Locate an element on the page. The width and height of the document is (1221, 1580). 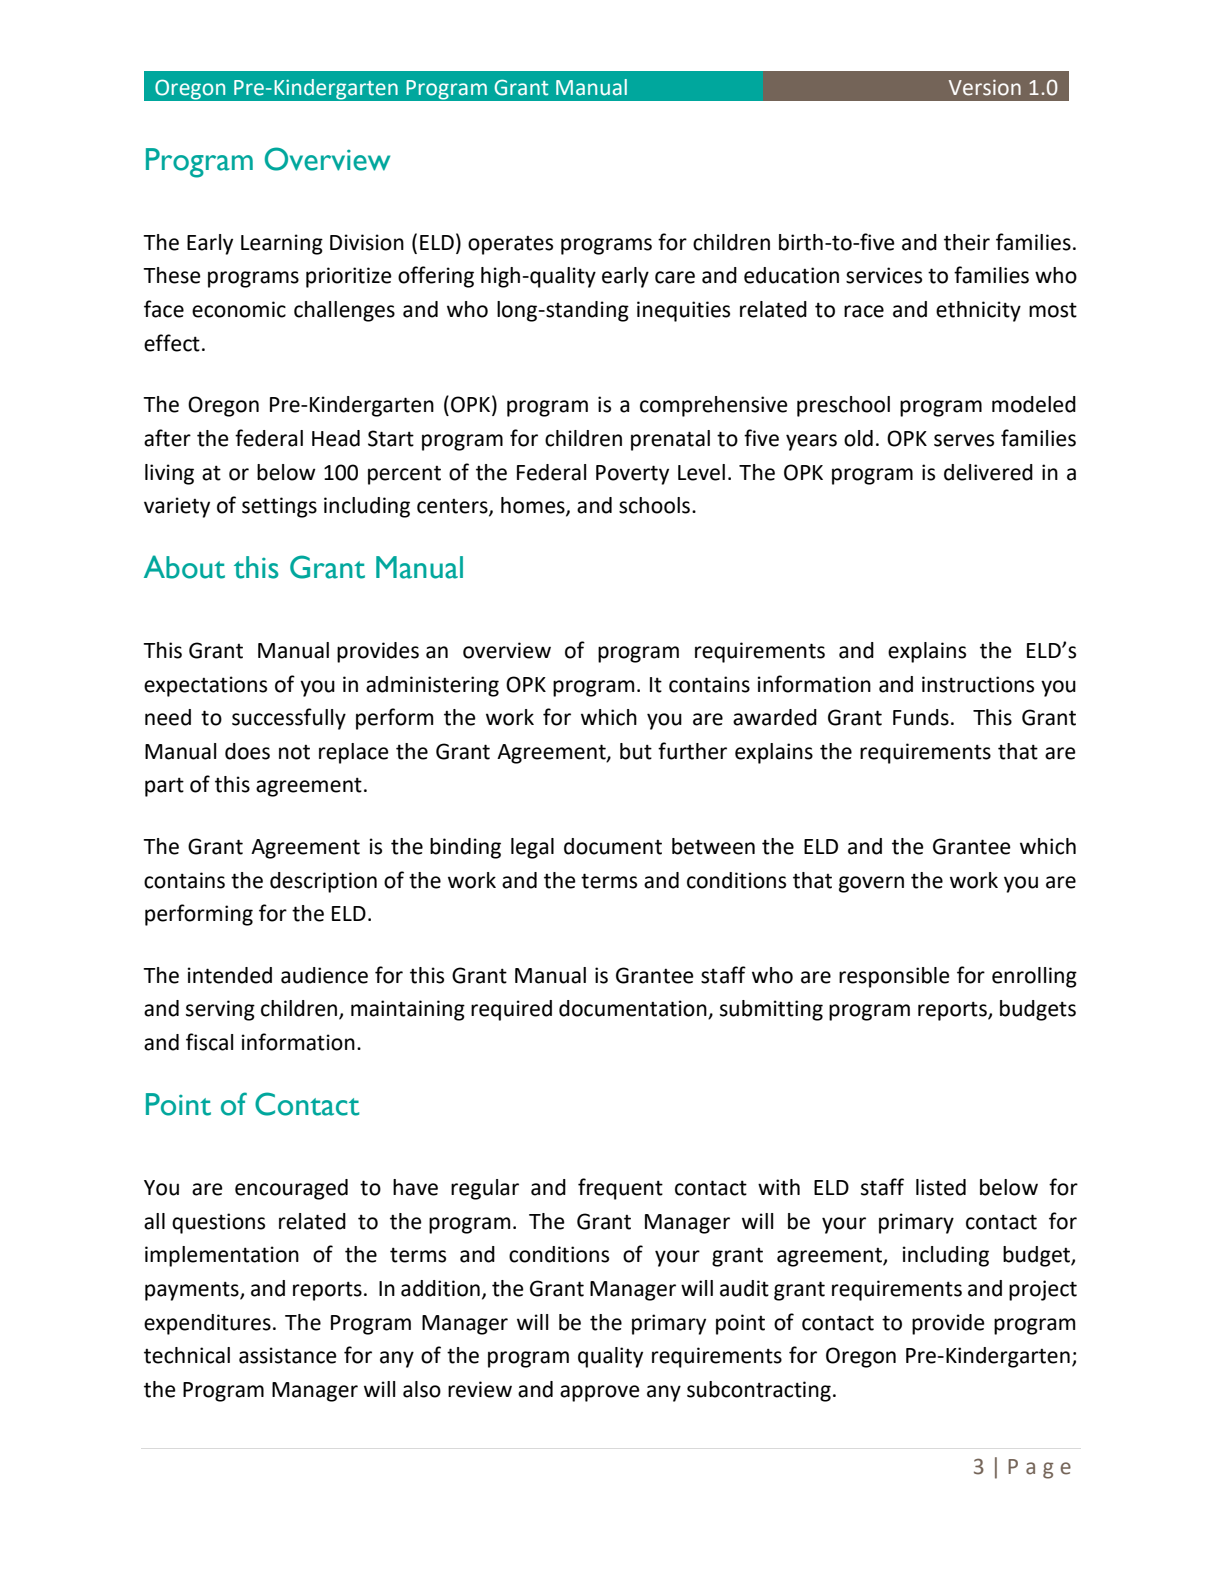
assistance is located at coordinates (288, 1355).
